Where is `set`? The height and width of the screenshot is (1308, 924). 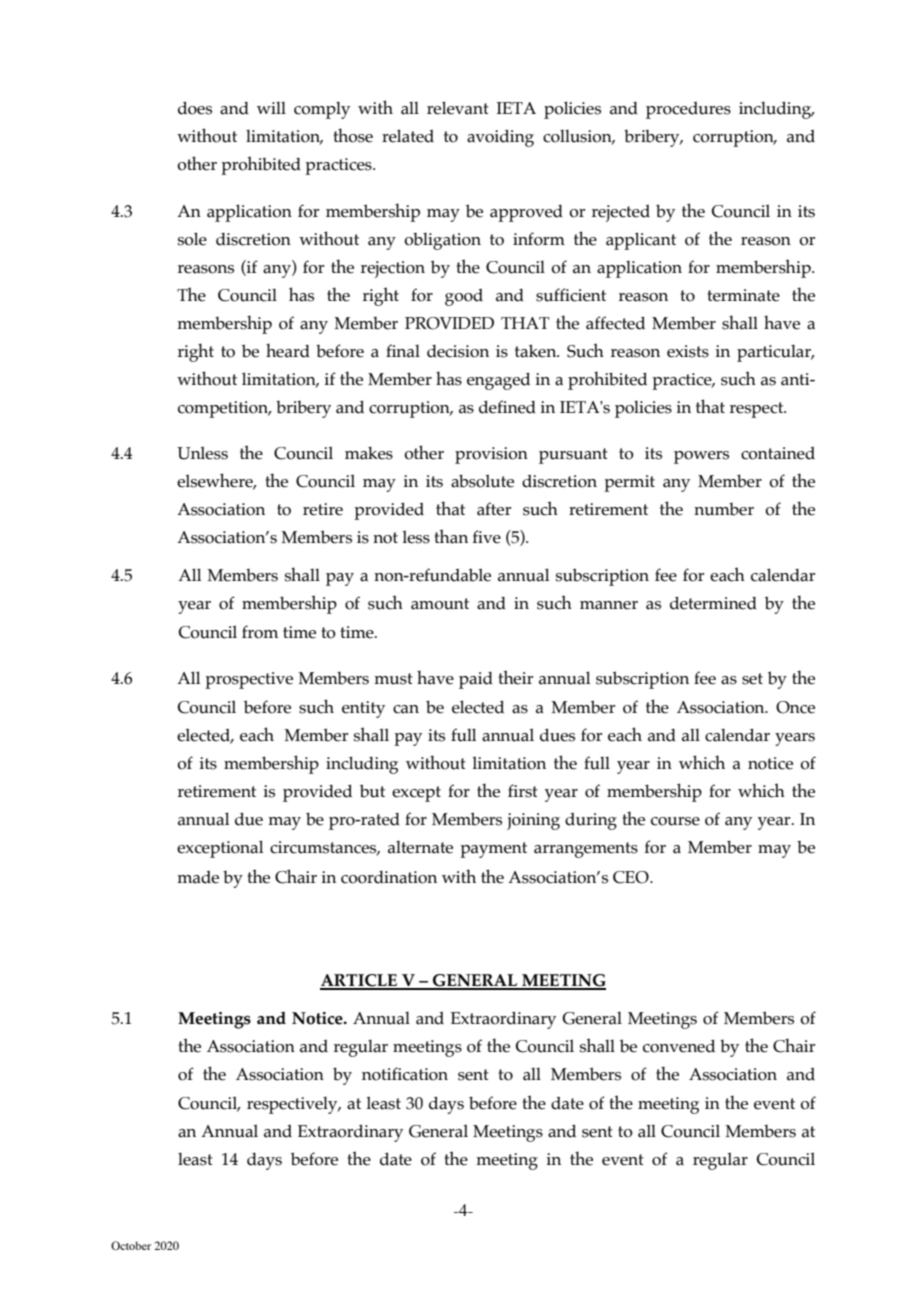
set is located at coordinates (752, 679).
